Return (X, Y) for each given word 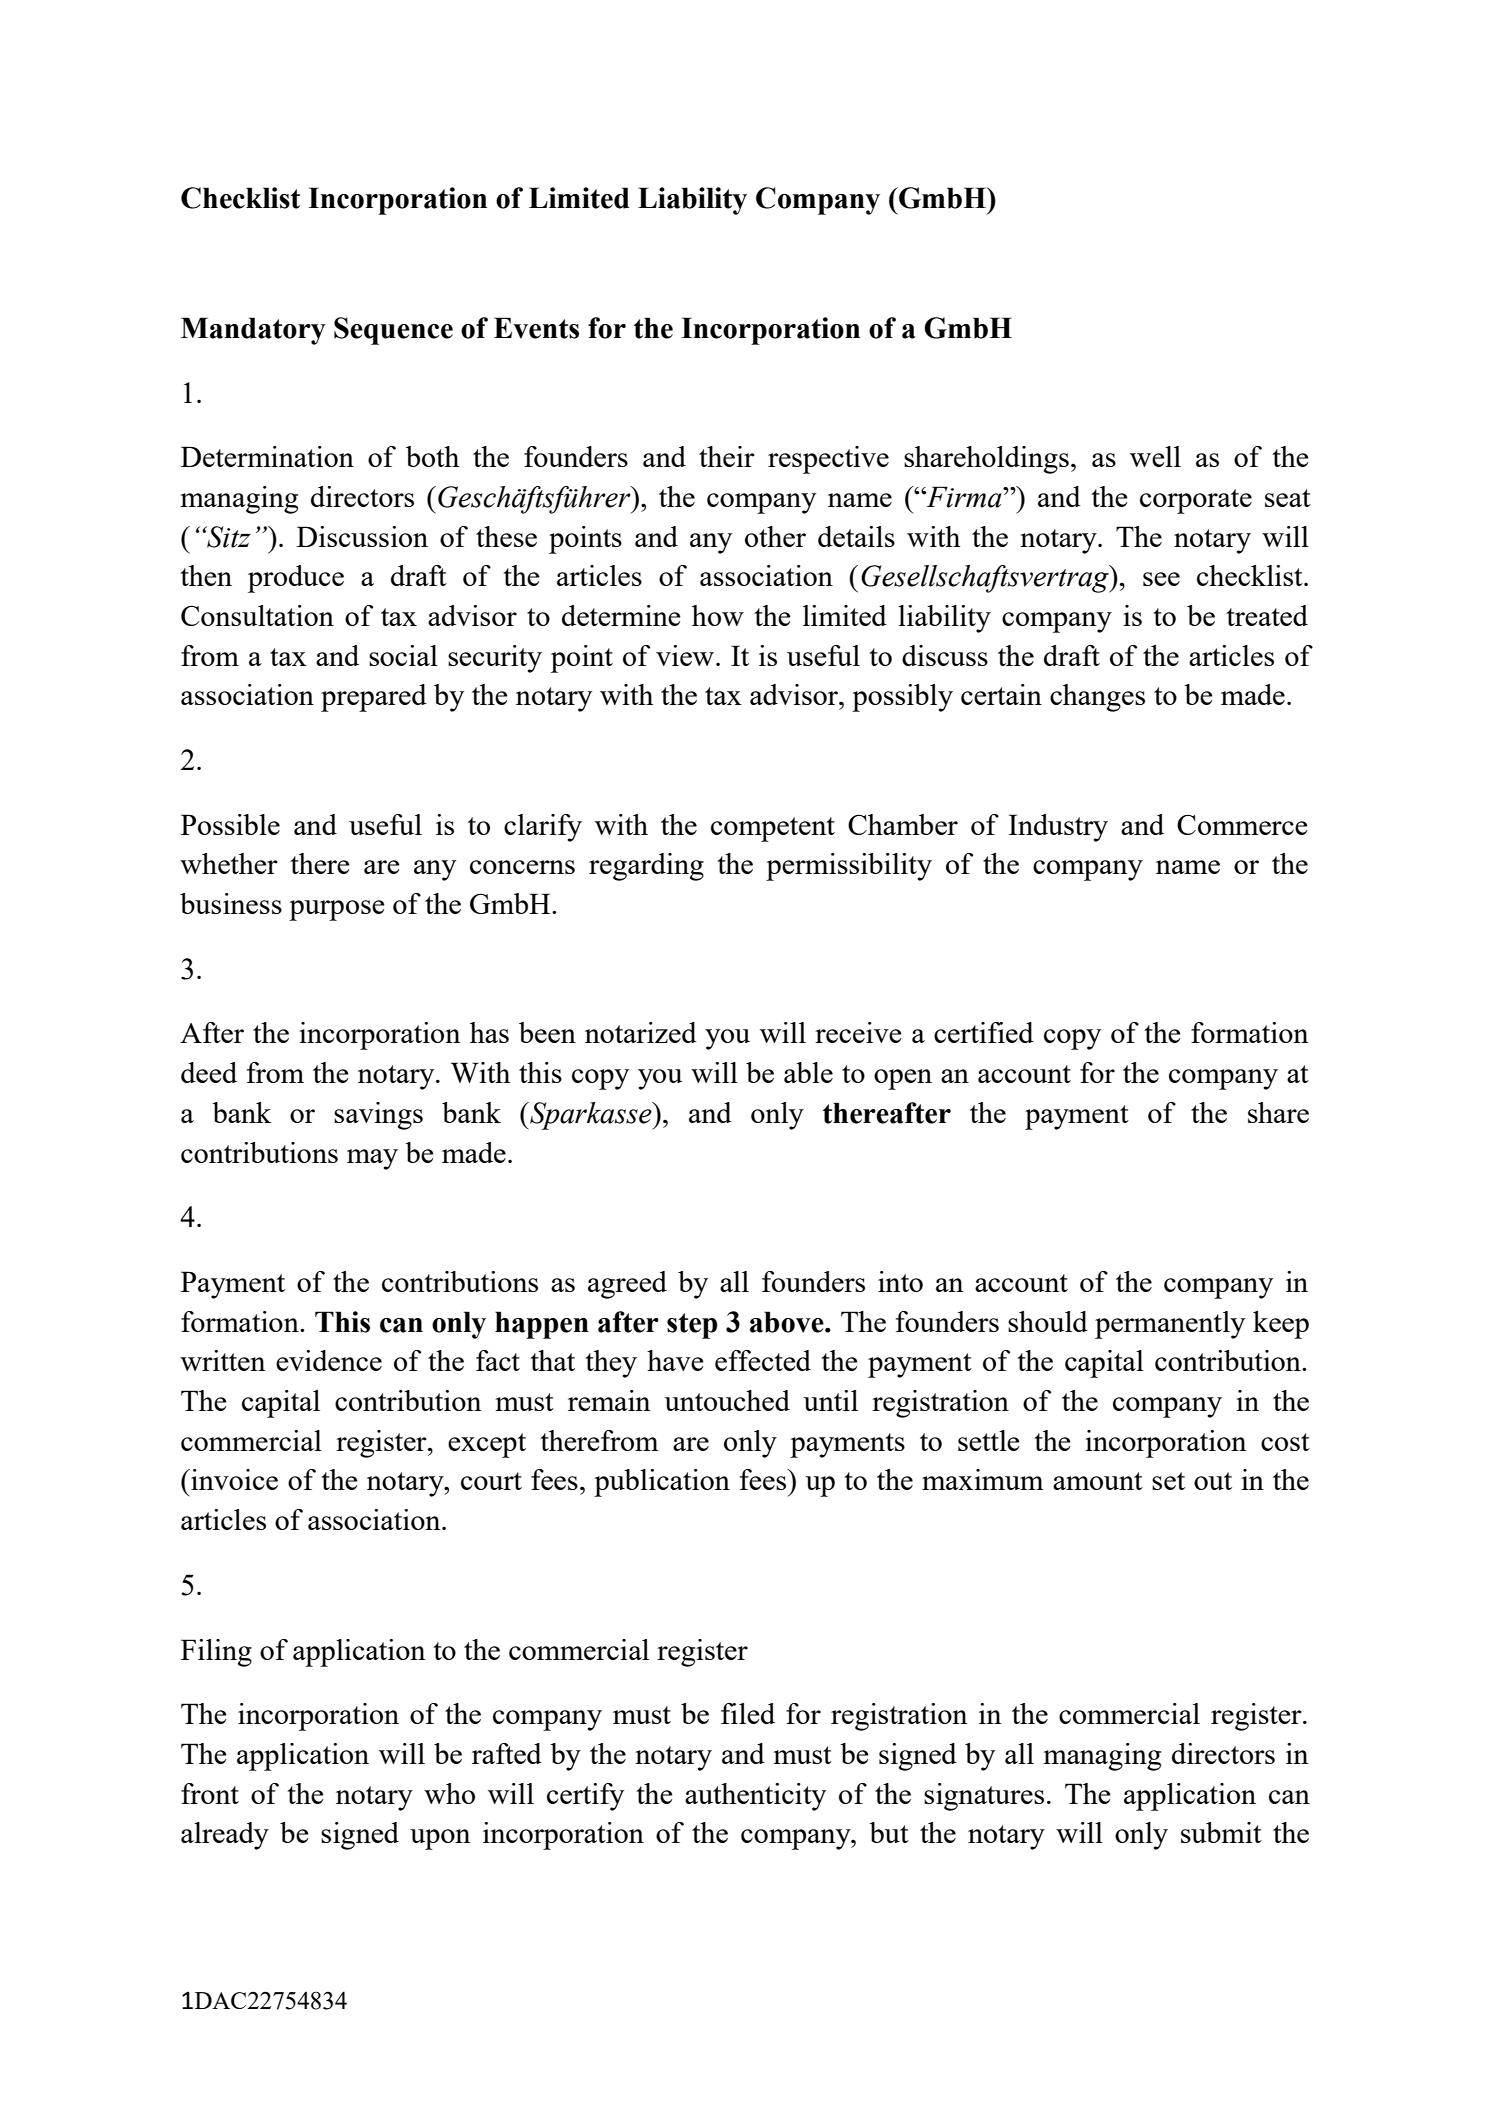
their (727, 456)
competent (773, 829)
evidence (329, 1360)
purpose (337, 910)
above (788, 1322)
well (1155, 456)
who (449, 1793)
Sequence (393, 331)
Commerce (1242, 825)
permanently (1170, 1325)
